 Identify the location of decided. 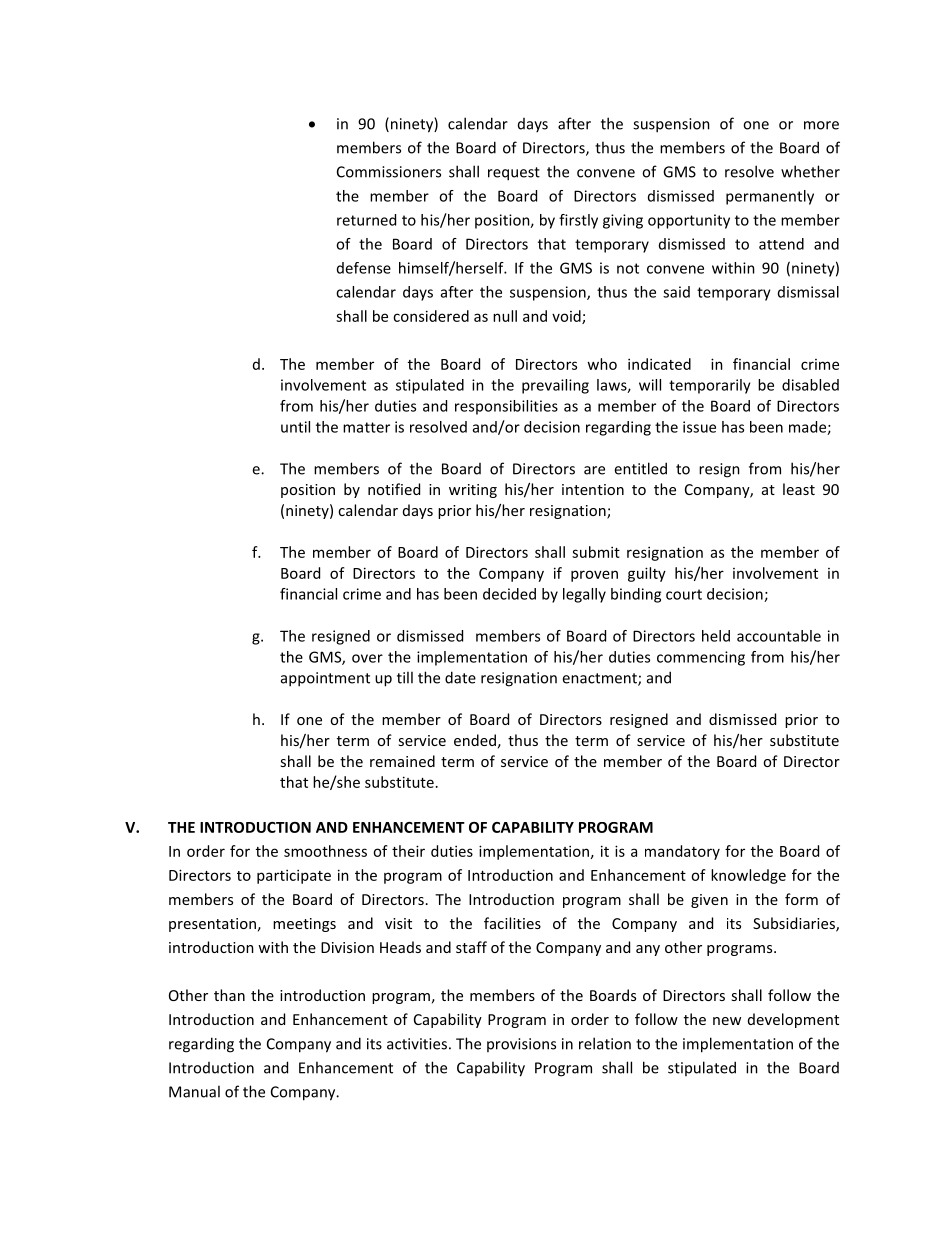
(509, 594).
